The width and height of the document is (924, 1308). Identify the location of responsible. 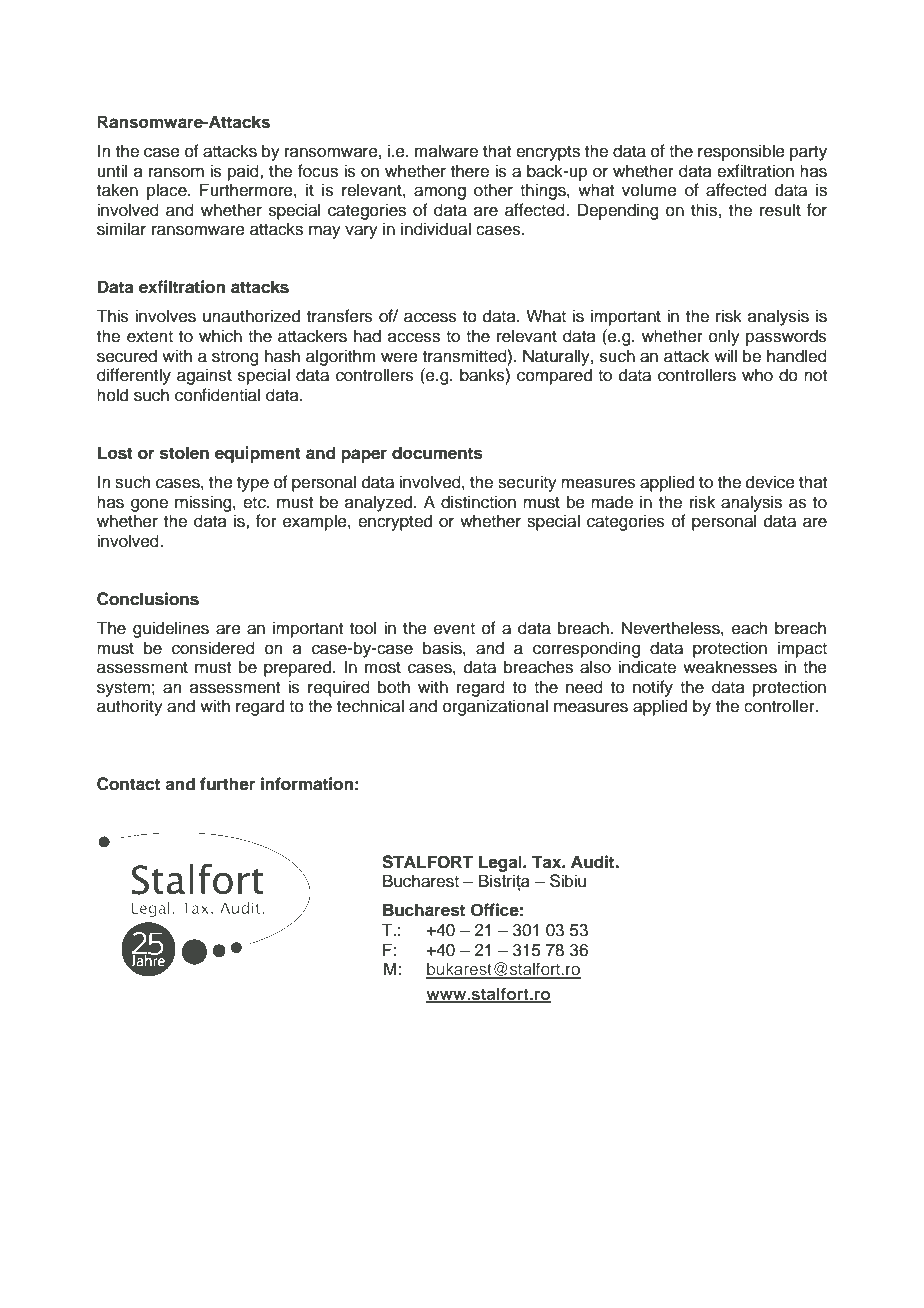
(741, 152).
